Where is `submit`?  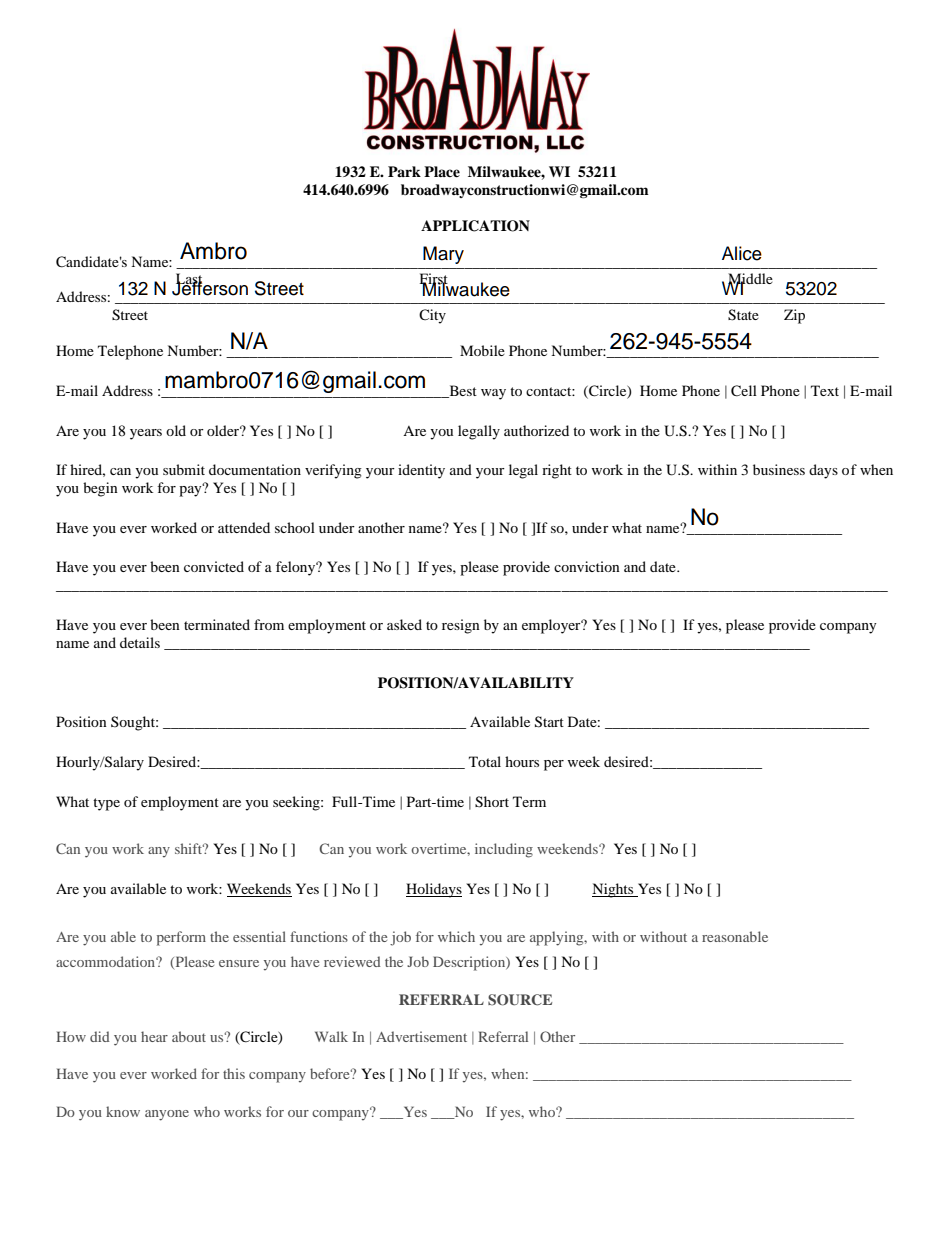
submit is located at coordinates (184, 469).
